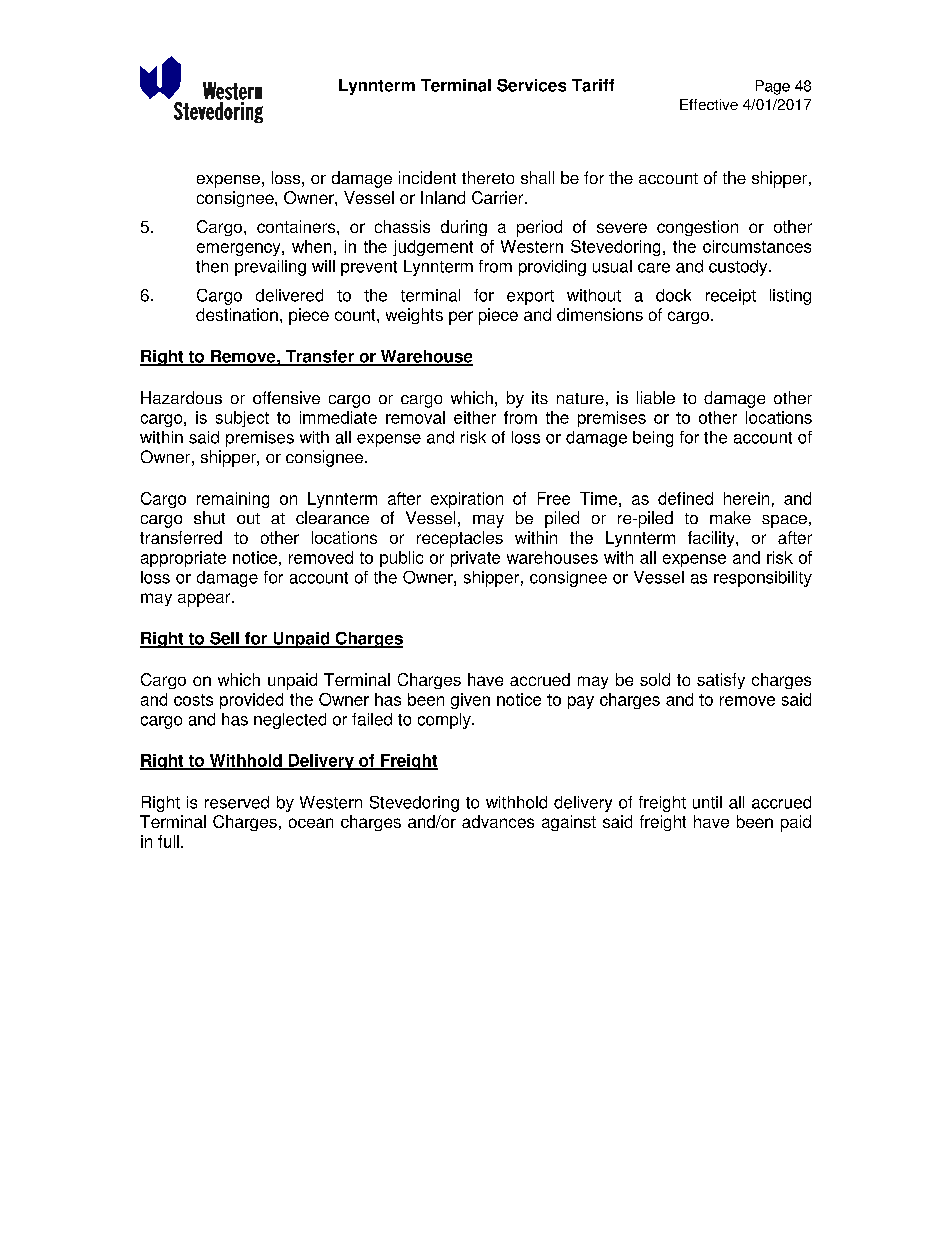 The width and height of the page is (952, 1233). Describe the element at coordinates (656, 397) in the page. I see `liable` at that location.
